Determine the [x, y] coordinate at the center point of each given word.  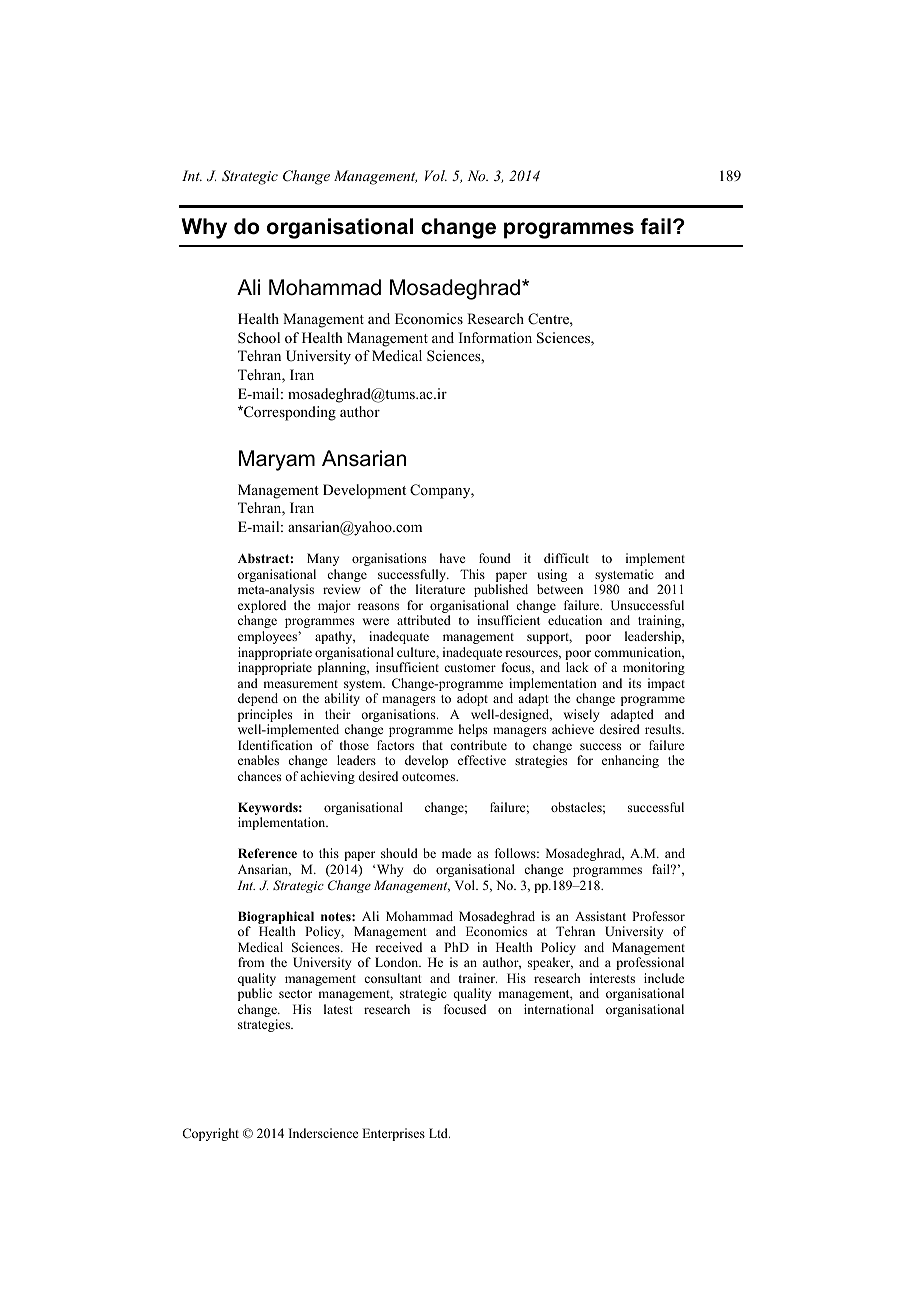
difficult [566, 558]
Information [495, 337]
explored [262, 608]
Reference [267, 853]
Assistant [600, 916]
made [457, 853]
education [575, 620]
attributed [424, 620]
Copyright [210, 1134]
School [259, 338]
